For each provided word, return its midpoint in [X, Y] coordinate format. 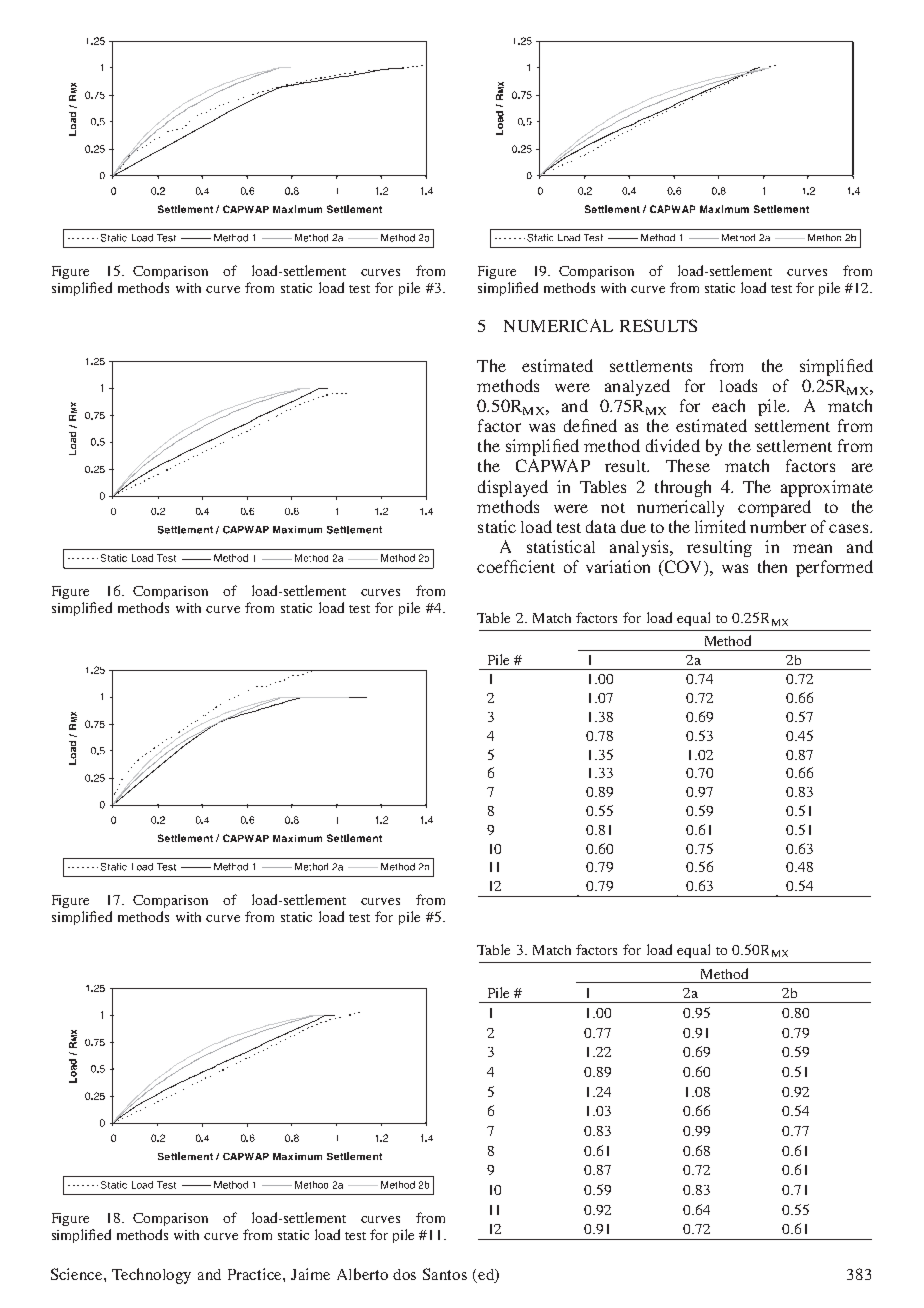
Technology [151, 1276]
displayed [513, 488]
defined [590, 425]
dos [404, 1274]
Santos [445, 1274]
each [728, 405]
